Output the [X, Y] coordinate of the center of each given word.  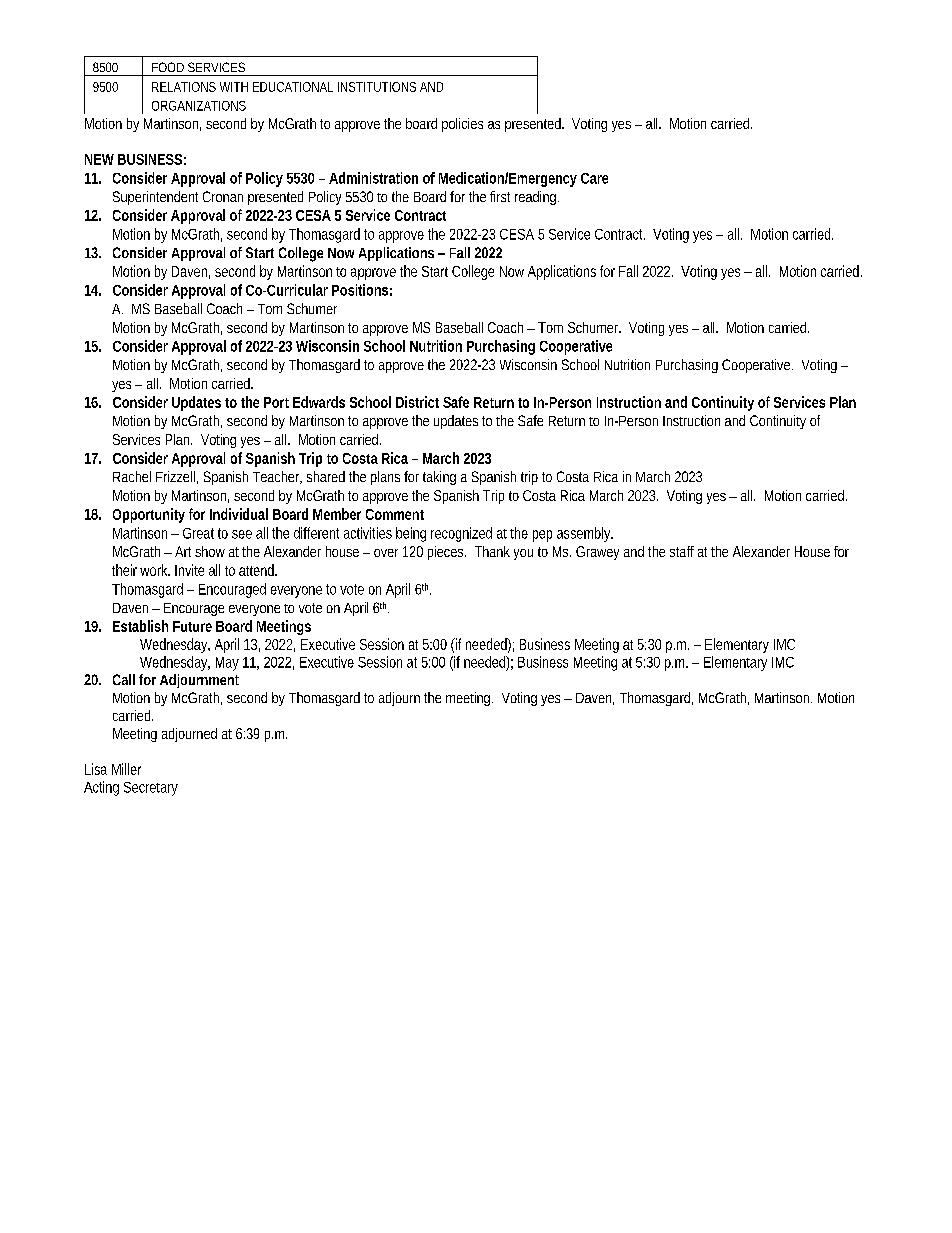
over [386, 553]
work [155, 570]
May [227, 664]
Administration [373, 178]
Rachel [132, 476]
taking [439, 478]
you [523, 554]
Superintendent [155, 198]
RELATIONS [184, 87]
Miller [126, 769]
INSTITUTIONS [377, 87]
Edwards [319, 402]
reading [537, 198]
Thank [492, 551]
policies [462, 125]
